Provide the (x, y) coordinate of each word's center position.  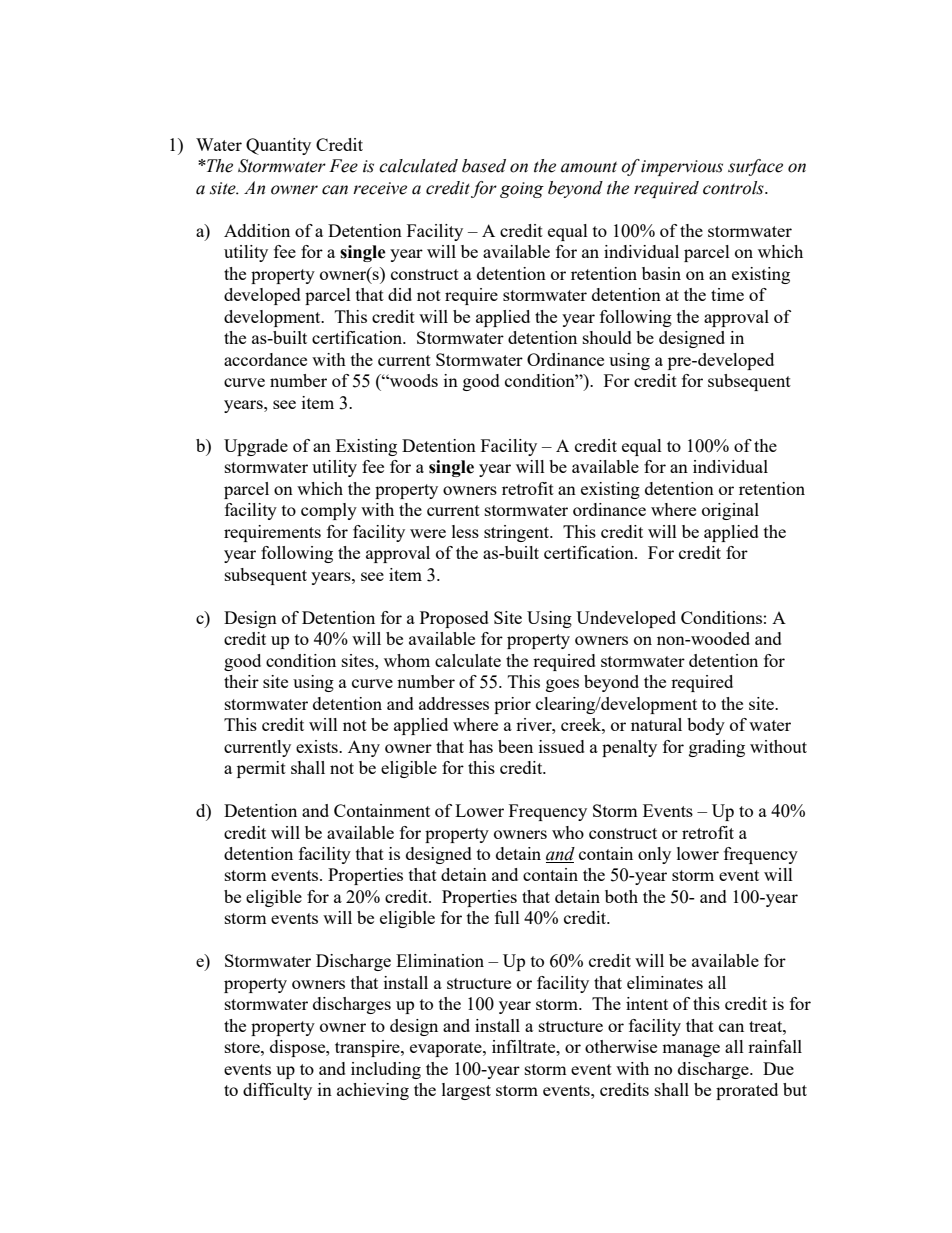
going (522, 190)
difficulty (277, 1091)
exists (318, 746)
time (727, 294)
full (507, 917)
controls (734, 188)
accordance (265, 359)
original (730, 511)
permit (261, 769)
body (706, 726)
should (607, 337)
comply (329, 511)
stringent (517, 533)
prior (512, 705)
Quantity (278, 146)
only (654, 855)
